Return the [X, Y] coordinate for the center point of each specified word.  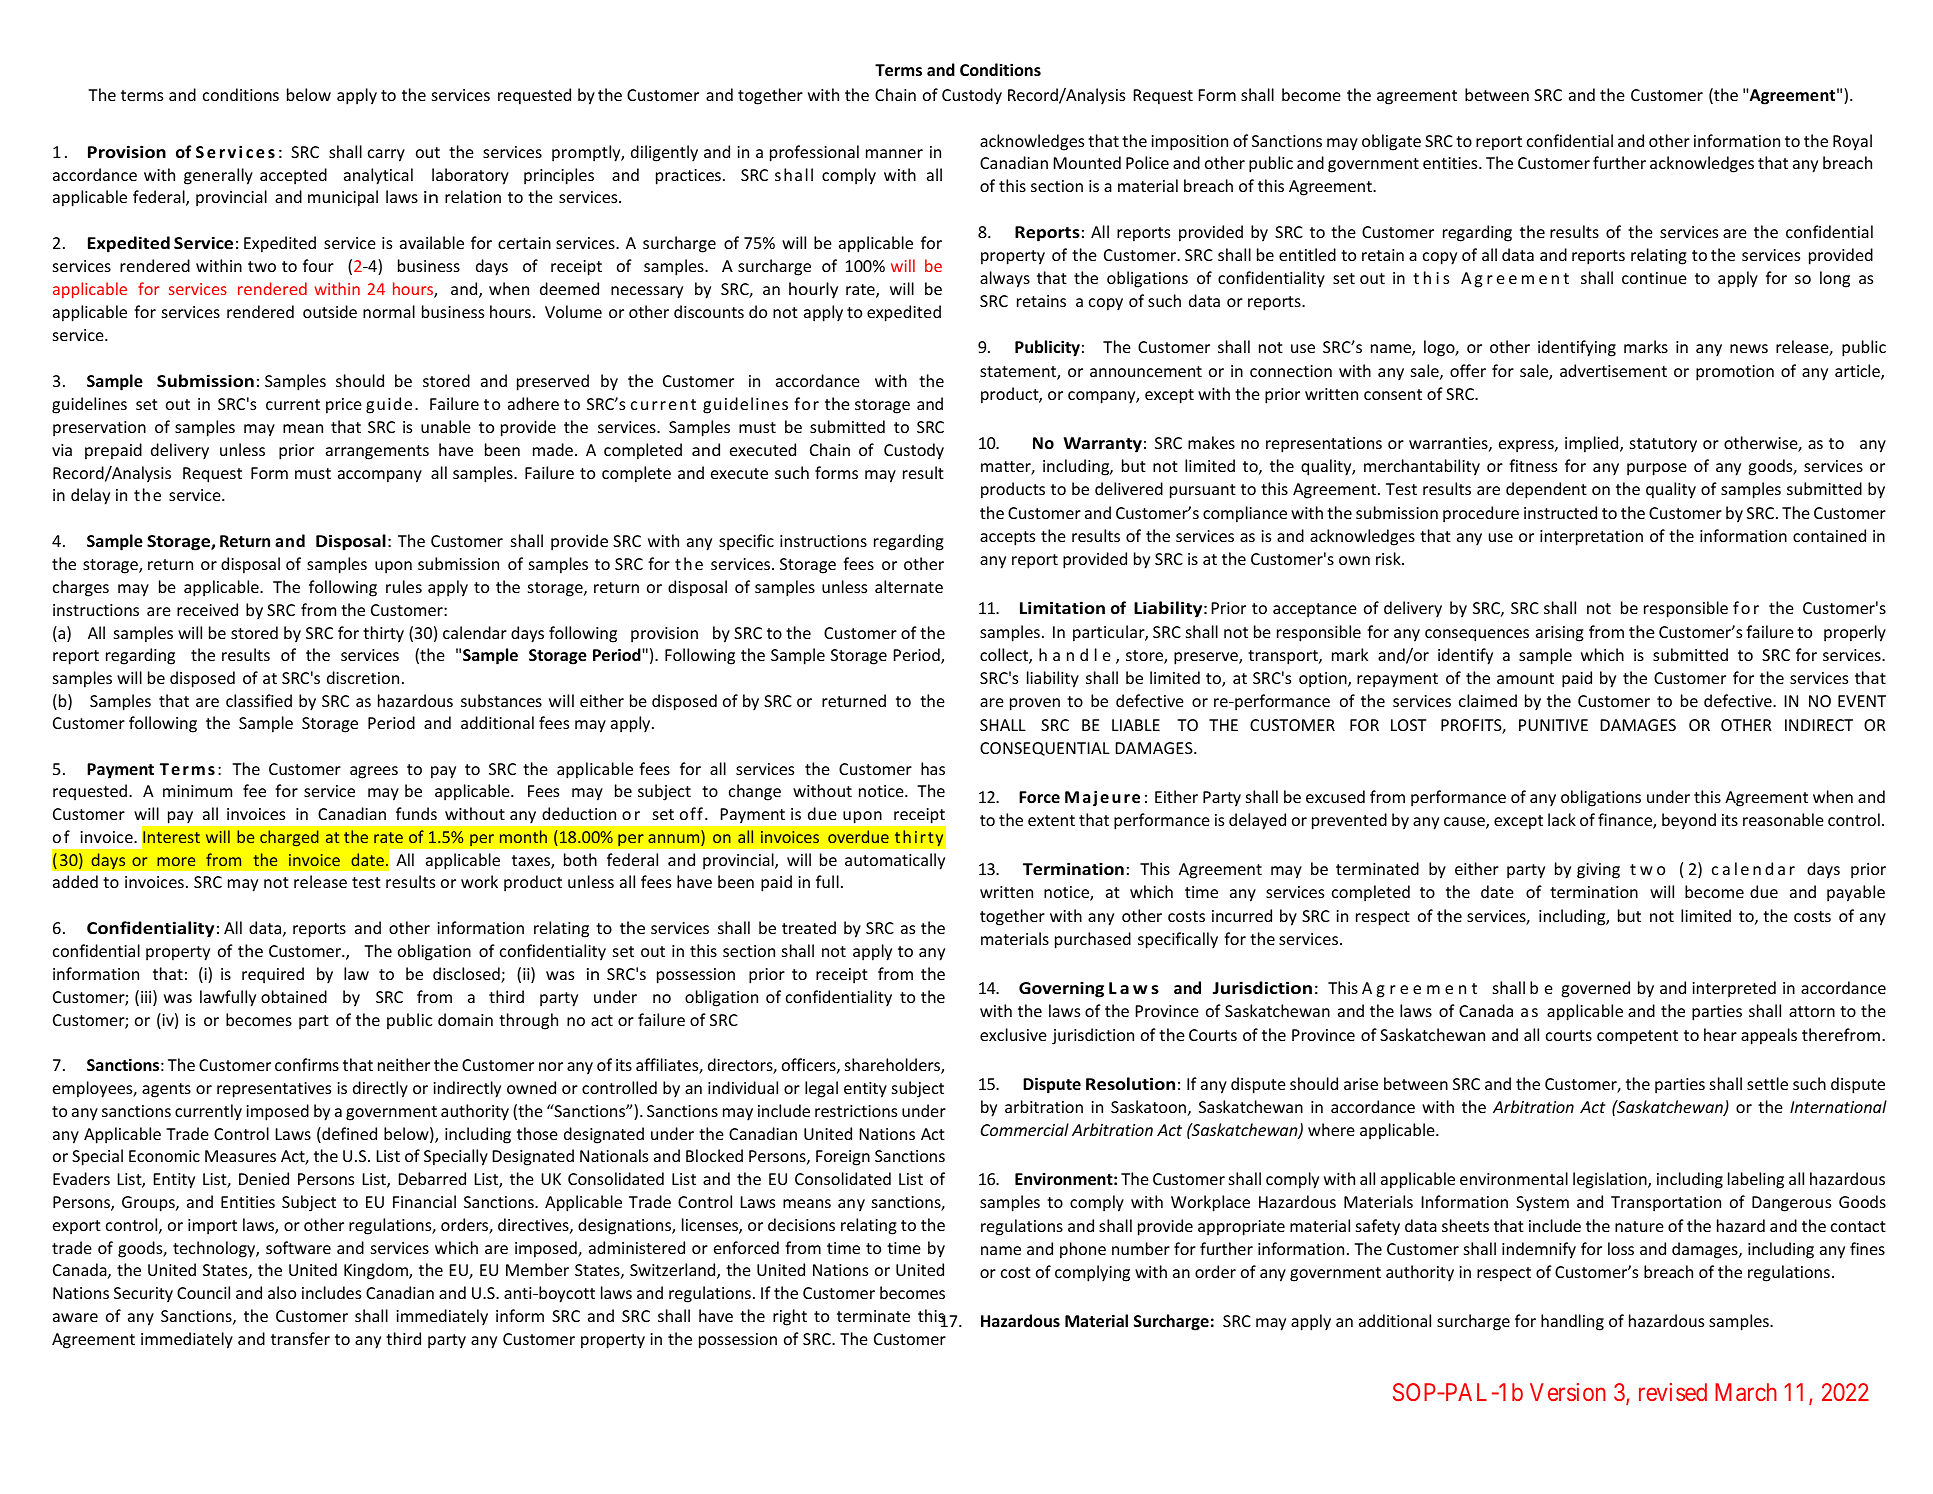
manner [894, 153]
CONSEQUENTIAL [1045, 749]
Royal [1852, 142]
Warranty [1103, 445]
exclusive [1013, 1034]
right [790, 1317]
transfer [300, 1338]
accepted [293, 176]
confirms [307, 1064]
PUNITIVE [1553, 725]
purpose [1657, 469]
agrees [374, 772]
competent [1637, 1037]
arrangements [377, 452]
